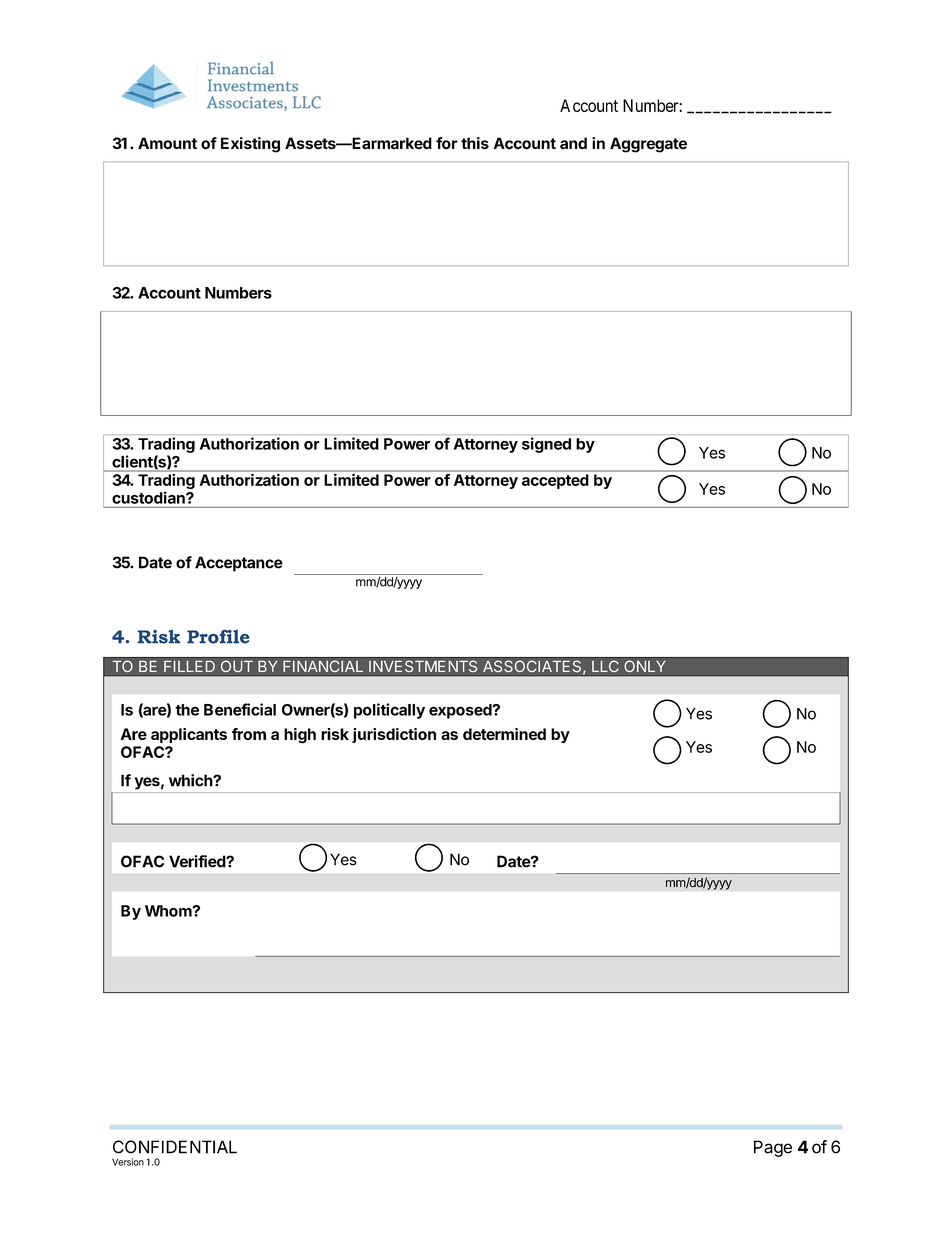 This page has height=1233, width=952. I want to click on for, so click(447, 143).
